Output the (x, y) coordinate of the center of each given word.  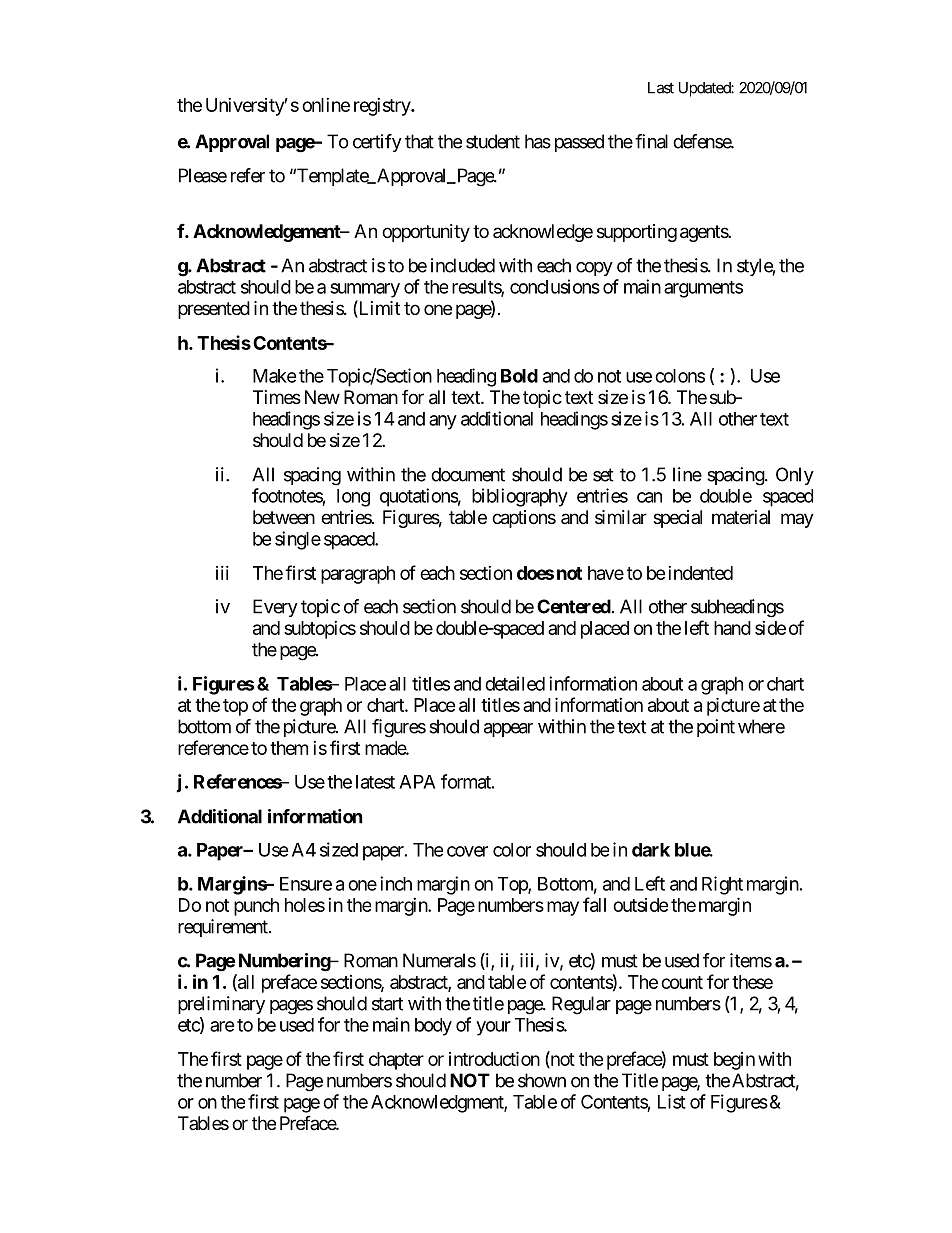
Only (795, 476)
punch (256, 907)
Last (661, 88)
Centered (574, 606)
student (493, 141)
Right (722, 885)
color (512, 850)
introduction (494, 1058)
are (222, 1026)
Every (275, 608)
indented (700, 573)
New (322, 397)
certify (377, 143)
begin (734, 1061)
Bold (519, 376)
